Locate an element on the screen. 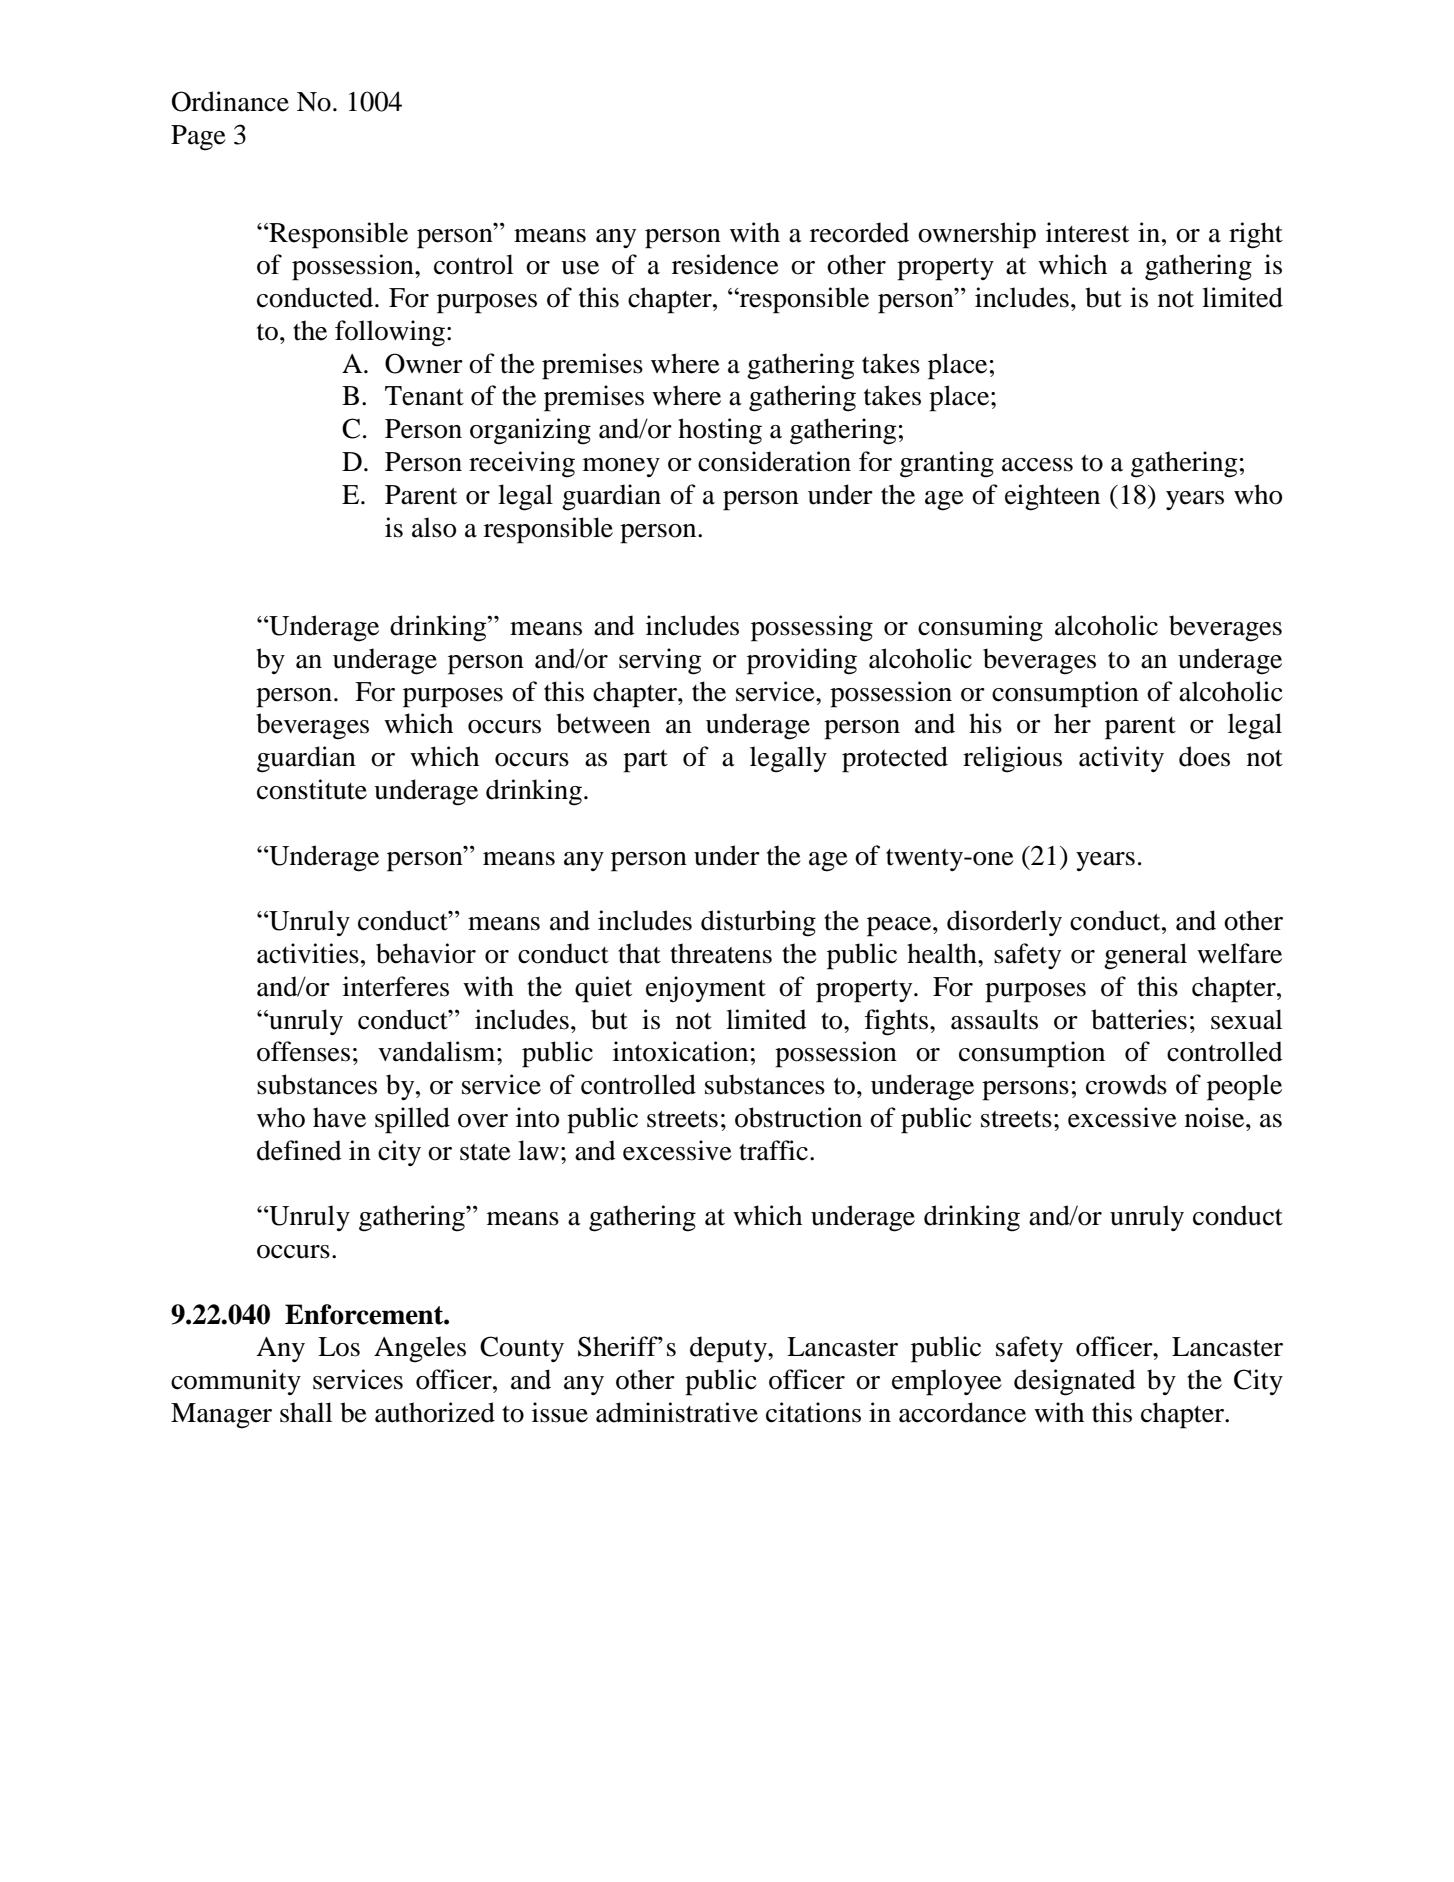  designated is located at coordinates (1075, 1382).
